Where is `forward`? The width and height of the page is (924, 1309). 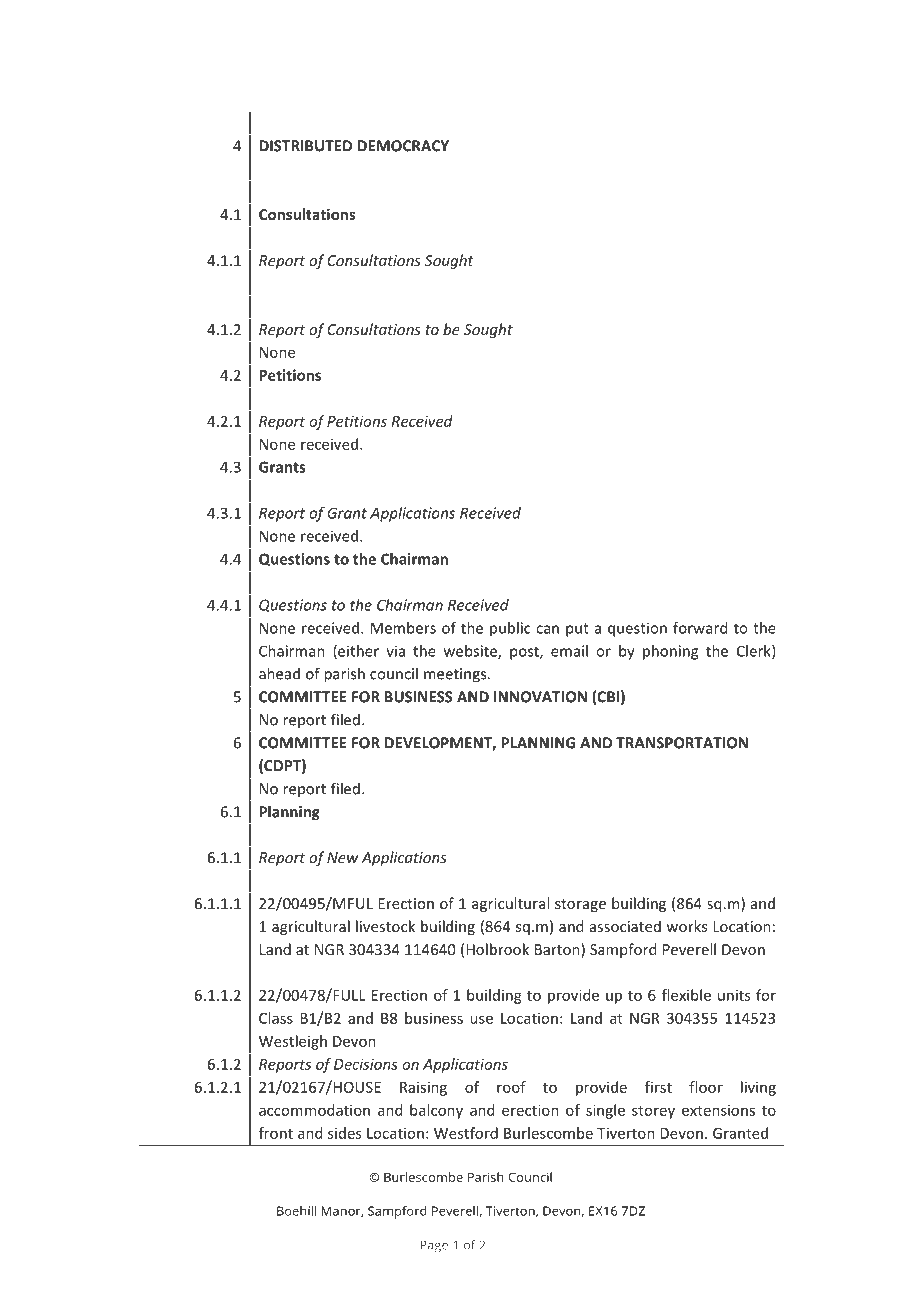
forward is located at coordinates (700, 628).
